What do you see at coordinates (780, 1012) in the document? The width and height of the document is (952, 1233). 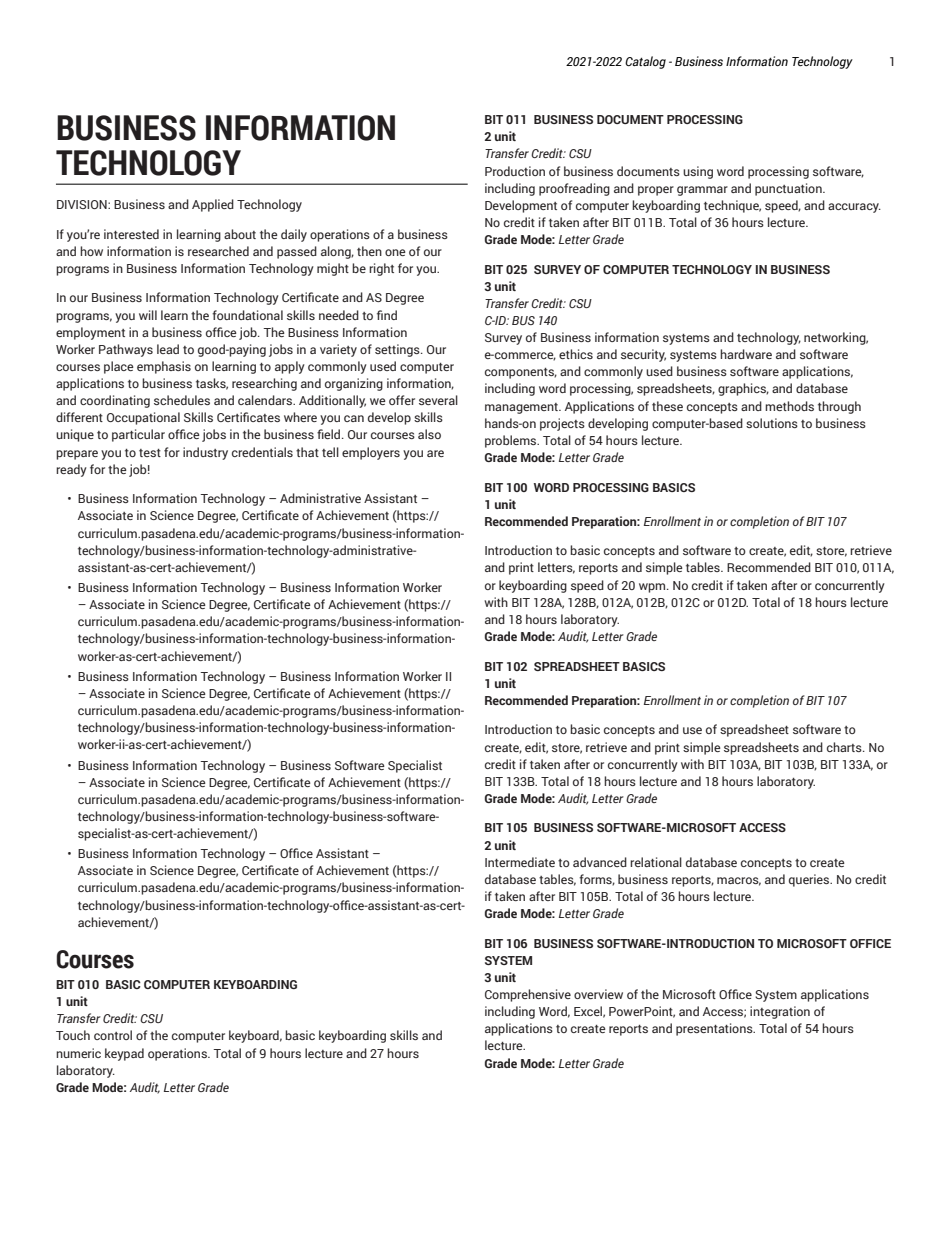 I see `integration` at bounding box center [780, 1012].
